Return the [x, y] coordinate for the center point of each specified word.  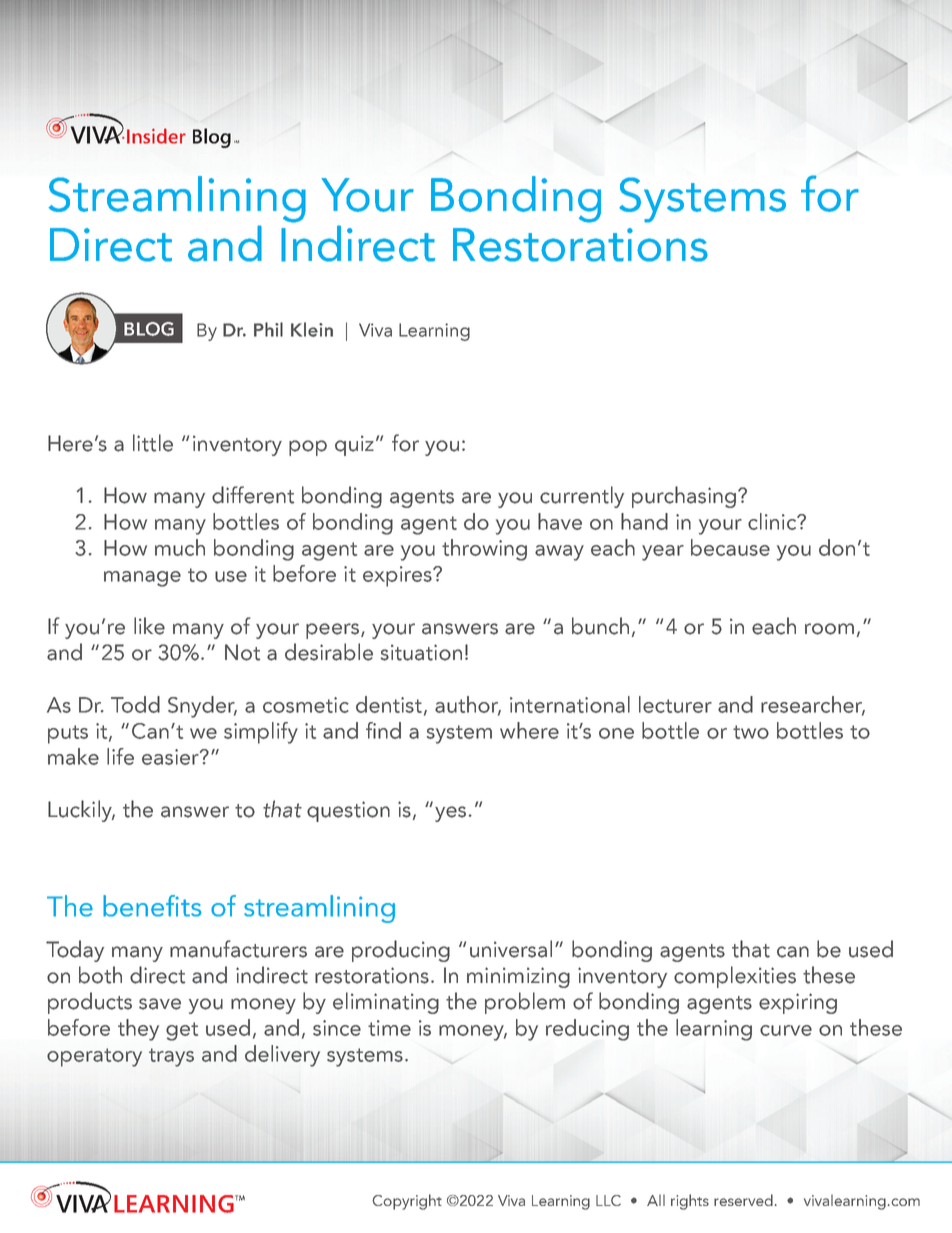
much [180, 547]
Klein [312, 329]
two [751, 732]
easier [171, 757]
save [160, 1004]
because [730, 547]
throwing [484, 550]
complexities [735, 977]
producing [401, 951]
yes [450, 814]
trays [171, 1057]
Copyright [407, 1202]
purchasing [684, 497]
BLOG [149, 329]
